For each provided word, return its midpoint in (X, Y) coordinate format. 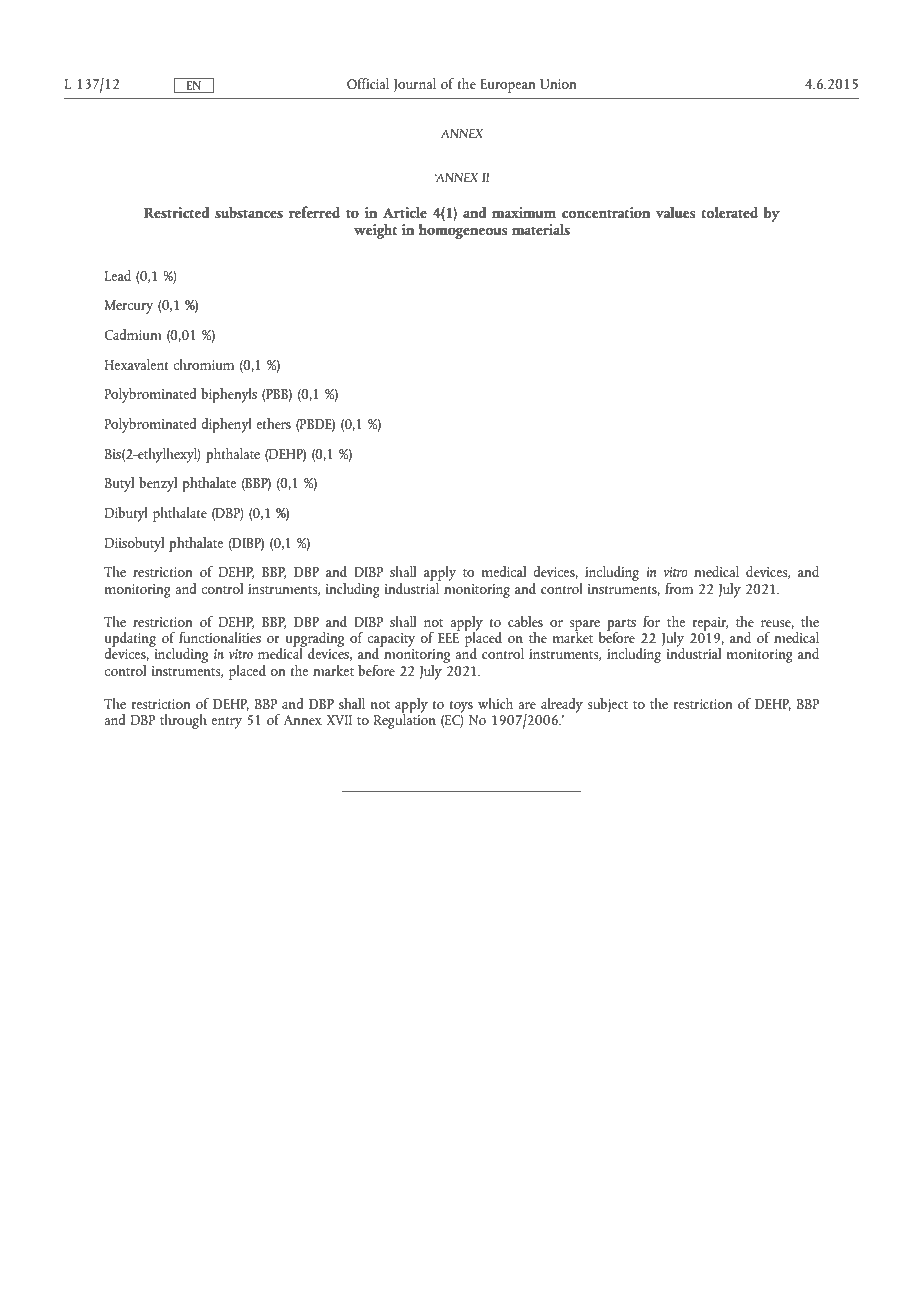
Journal (414, 85)
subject (607, 705)
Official (368, 83)
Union (558, 84)
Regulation (405, 720)
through (183, 721)
